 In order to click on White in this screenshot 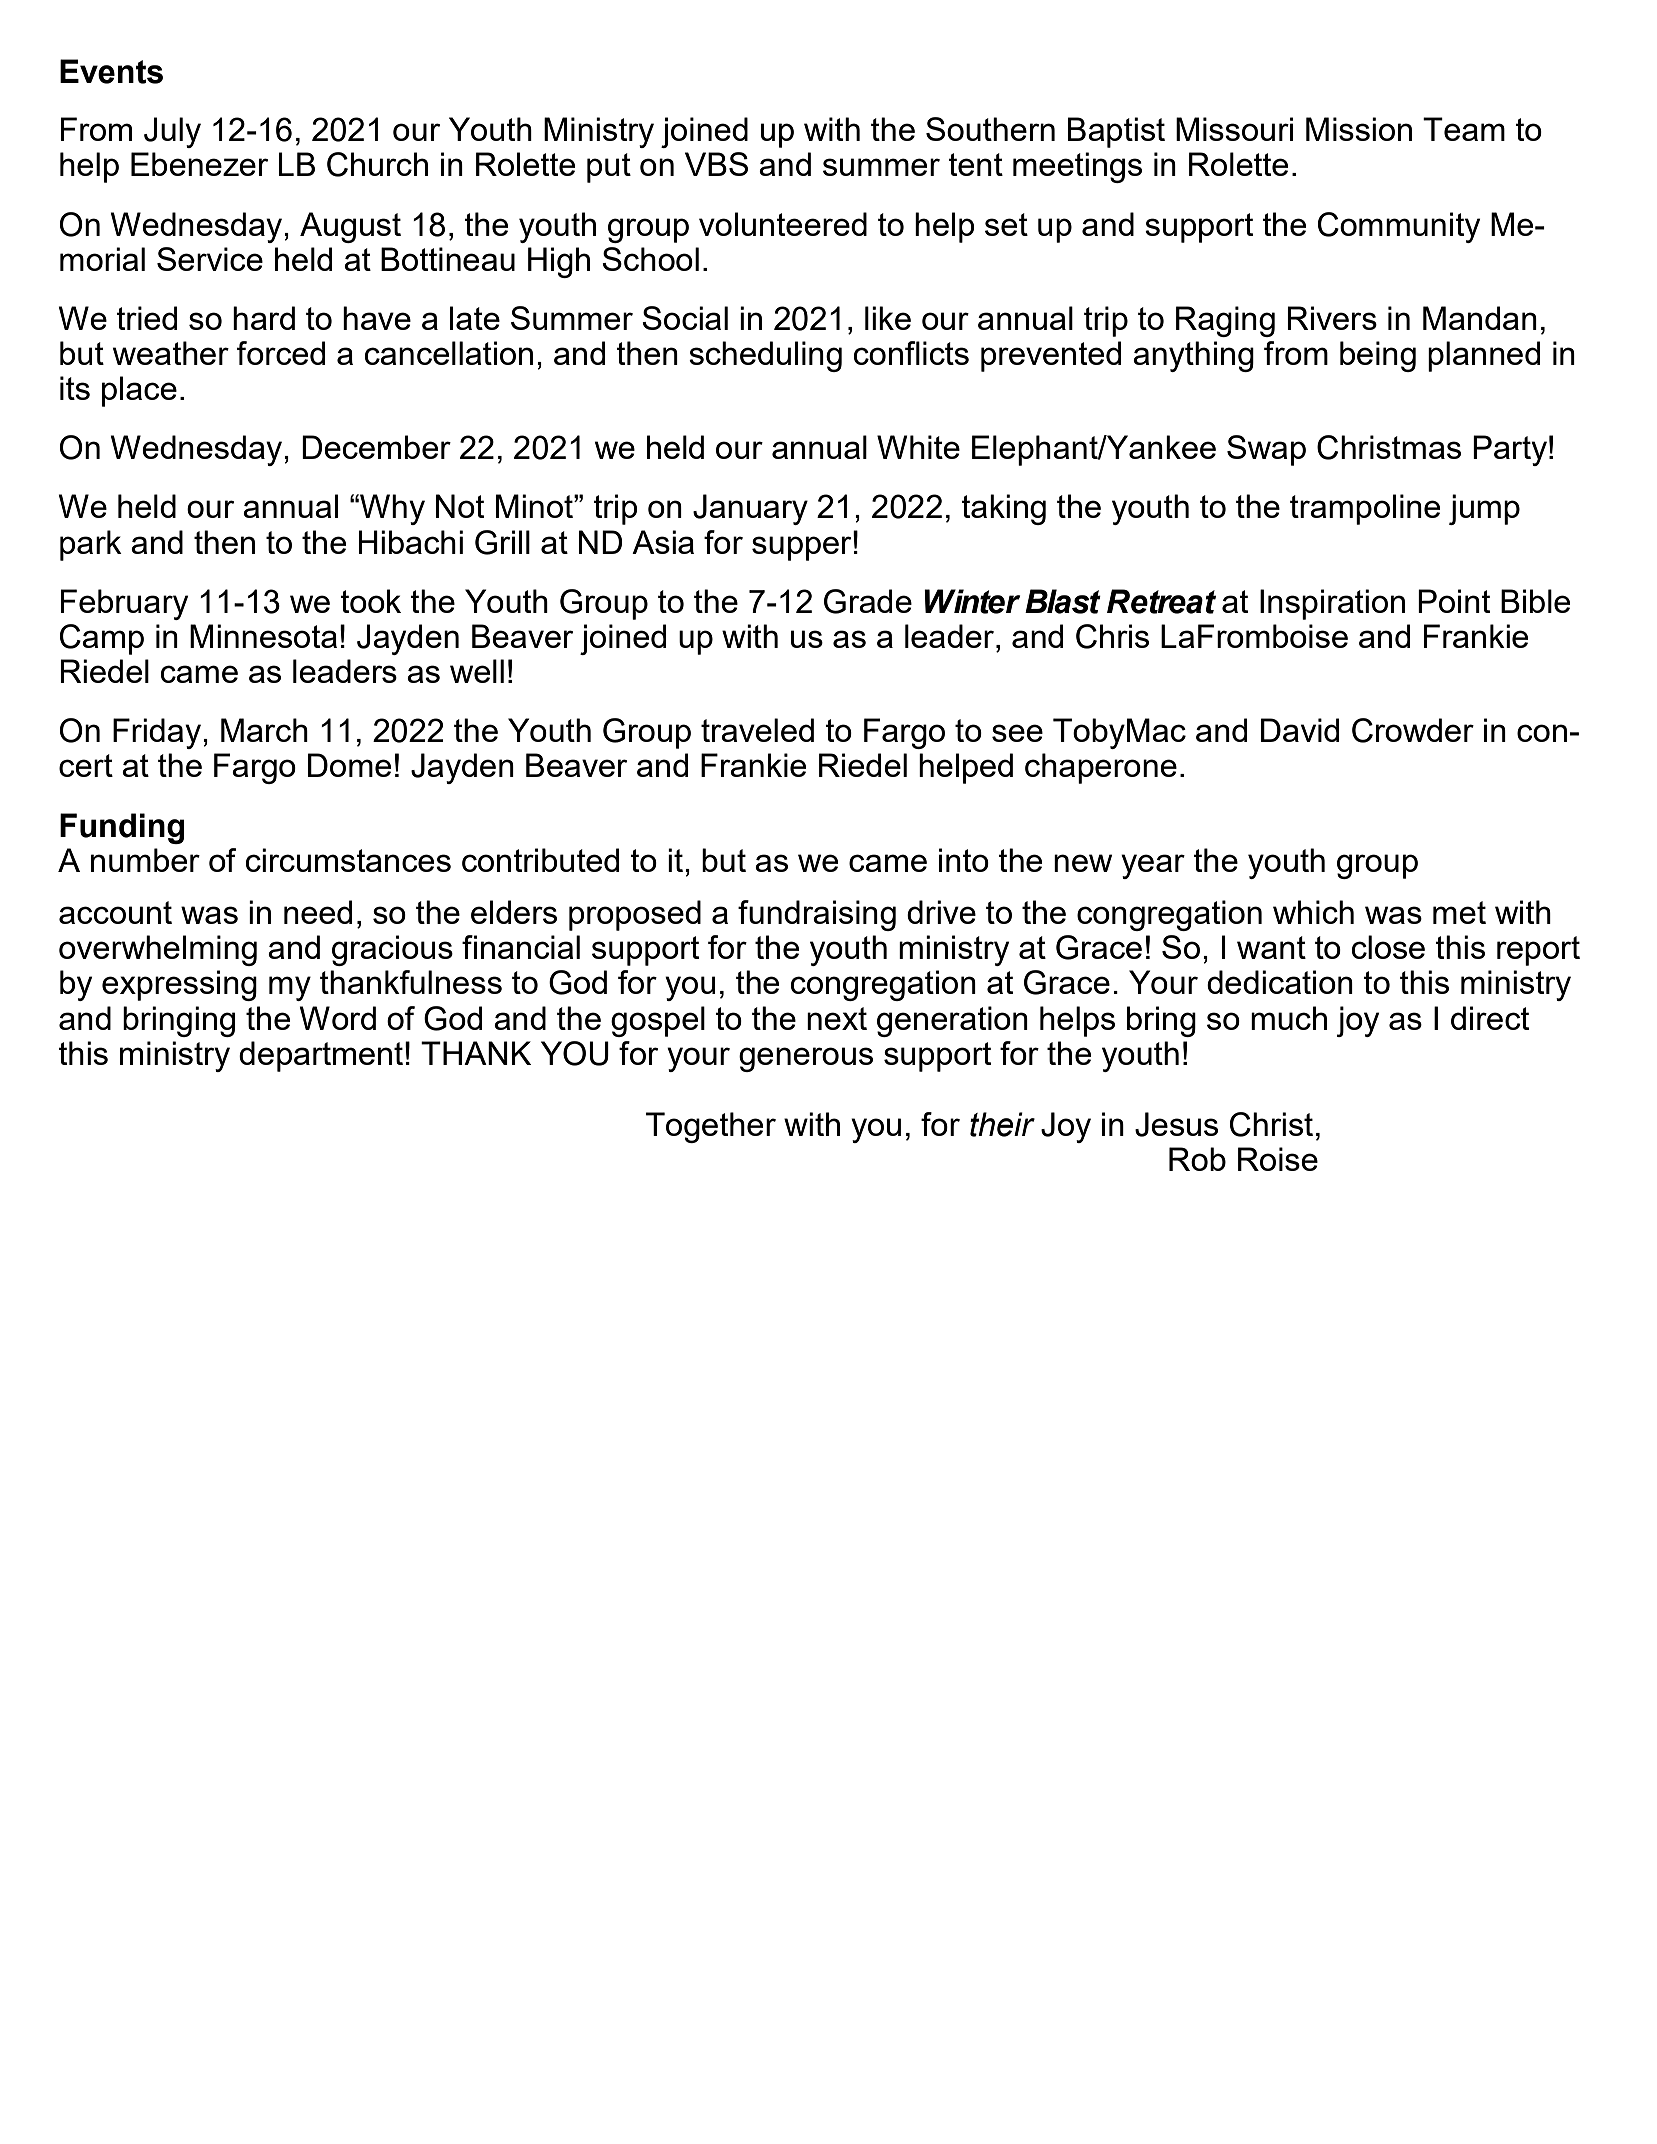, I will do `click(918, 447)`.
